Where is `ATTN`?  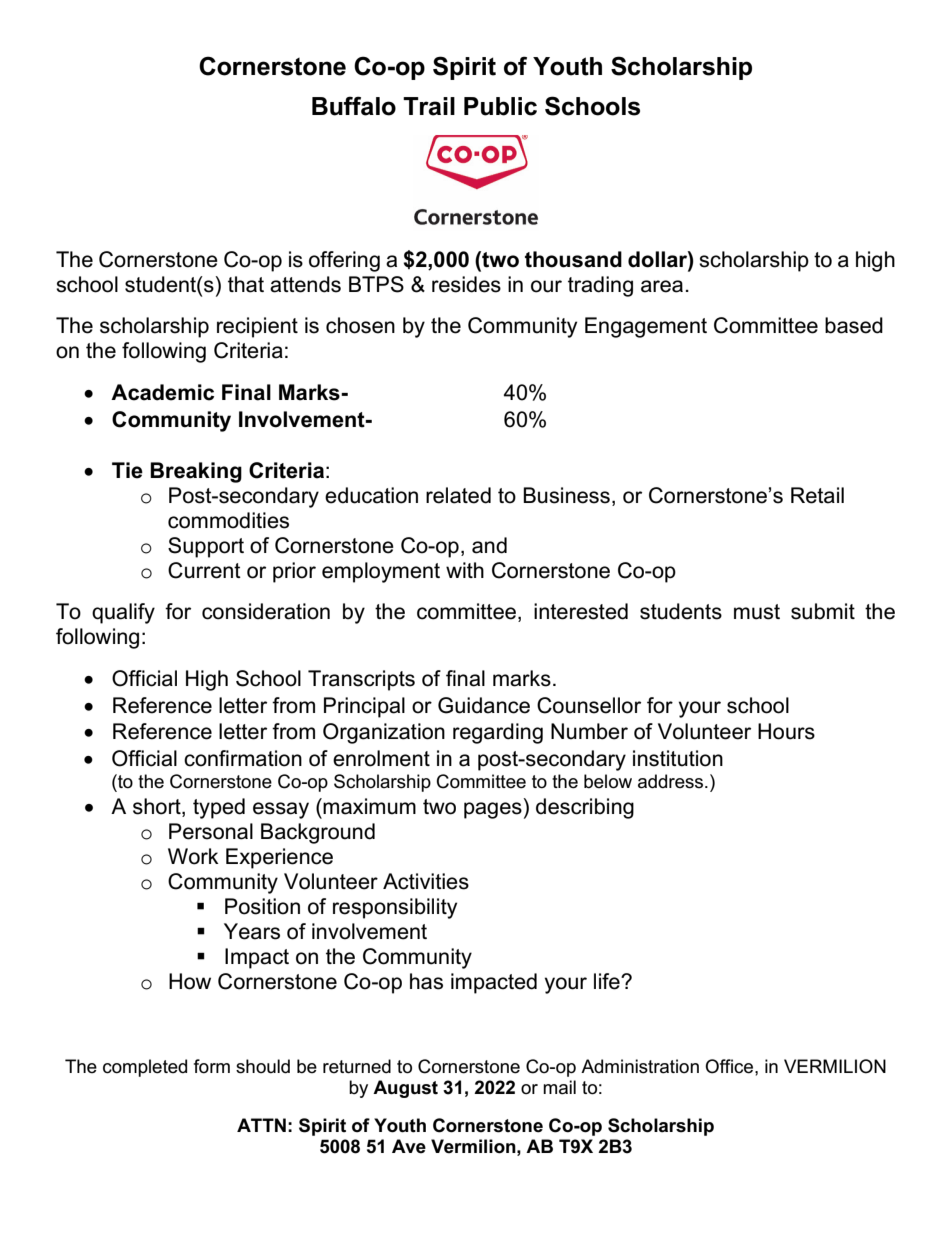
ATTN is located at coordinates (261, 1125).
